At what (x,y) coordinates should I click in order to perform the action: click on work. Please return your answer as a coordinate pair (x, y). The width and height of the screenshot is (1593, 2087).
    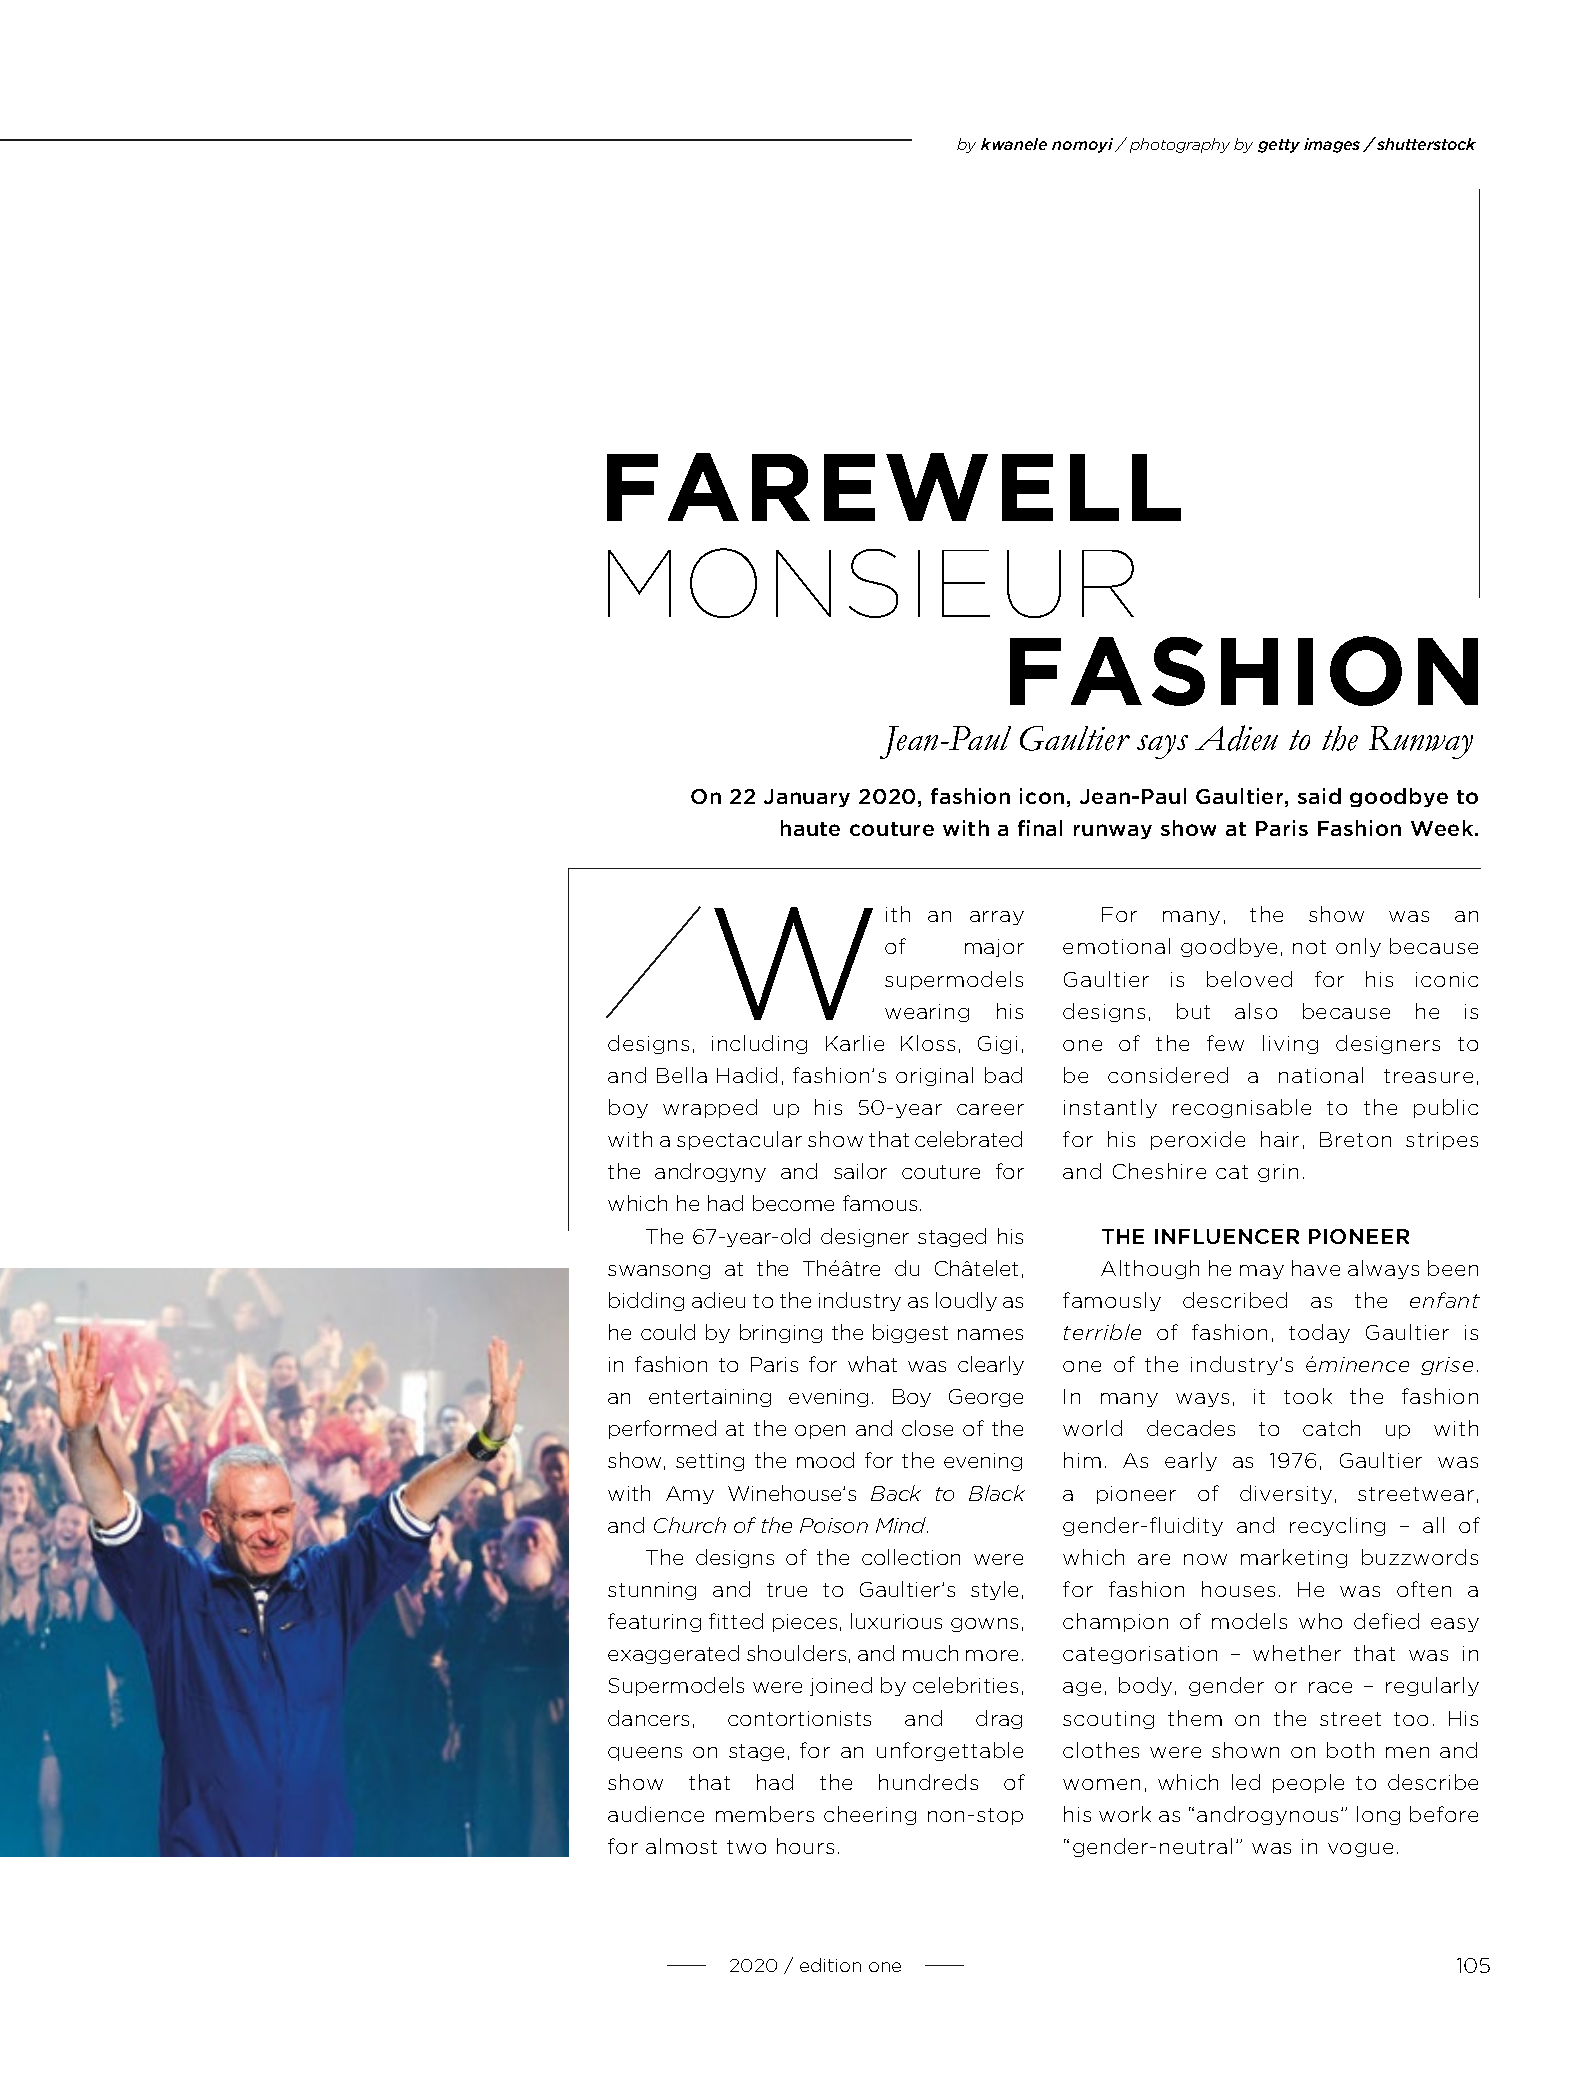
    Looking at the image, I should click on (1125, 1814).
